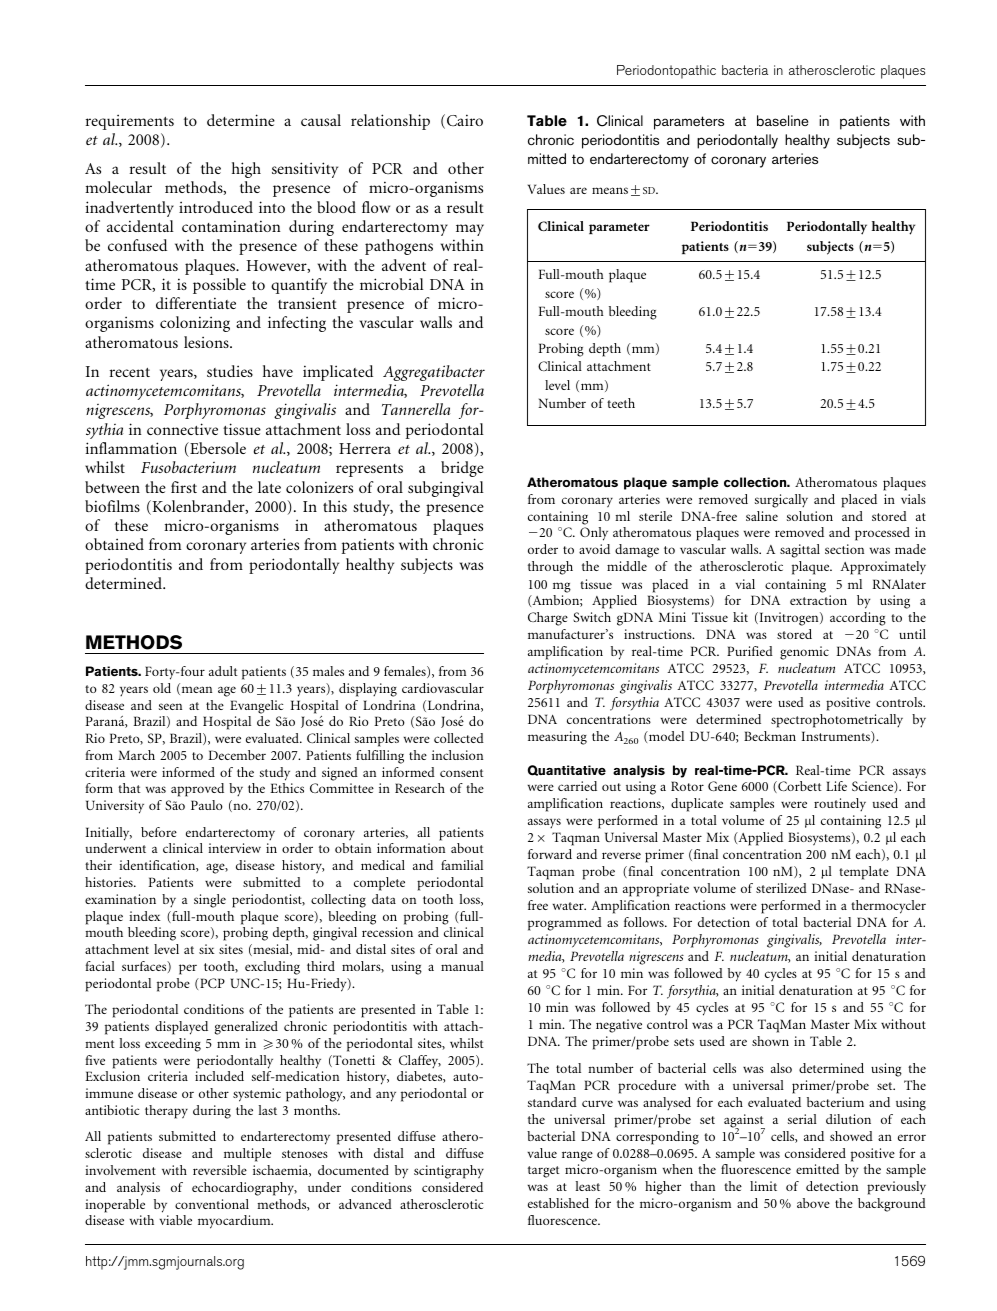  I want to click on Cairo, so click(465, 120).
